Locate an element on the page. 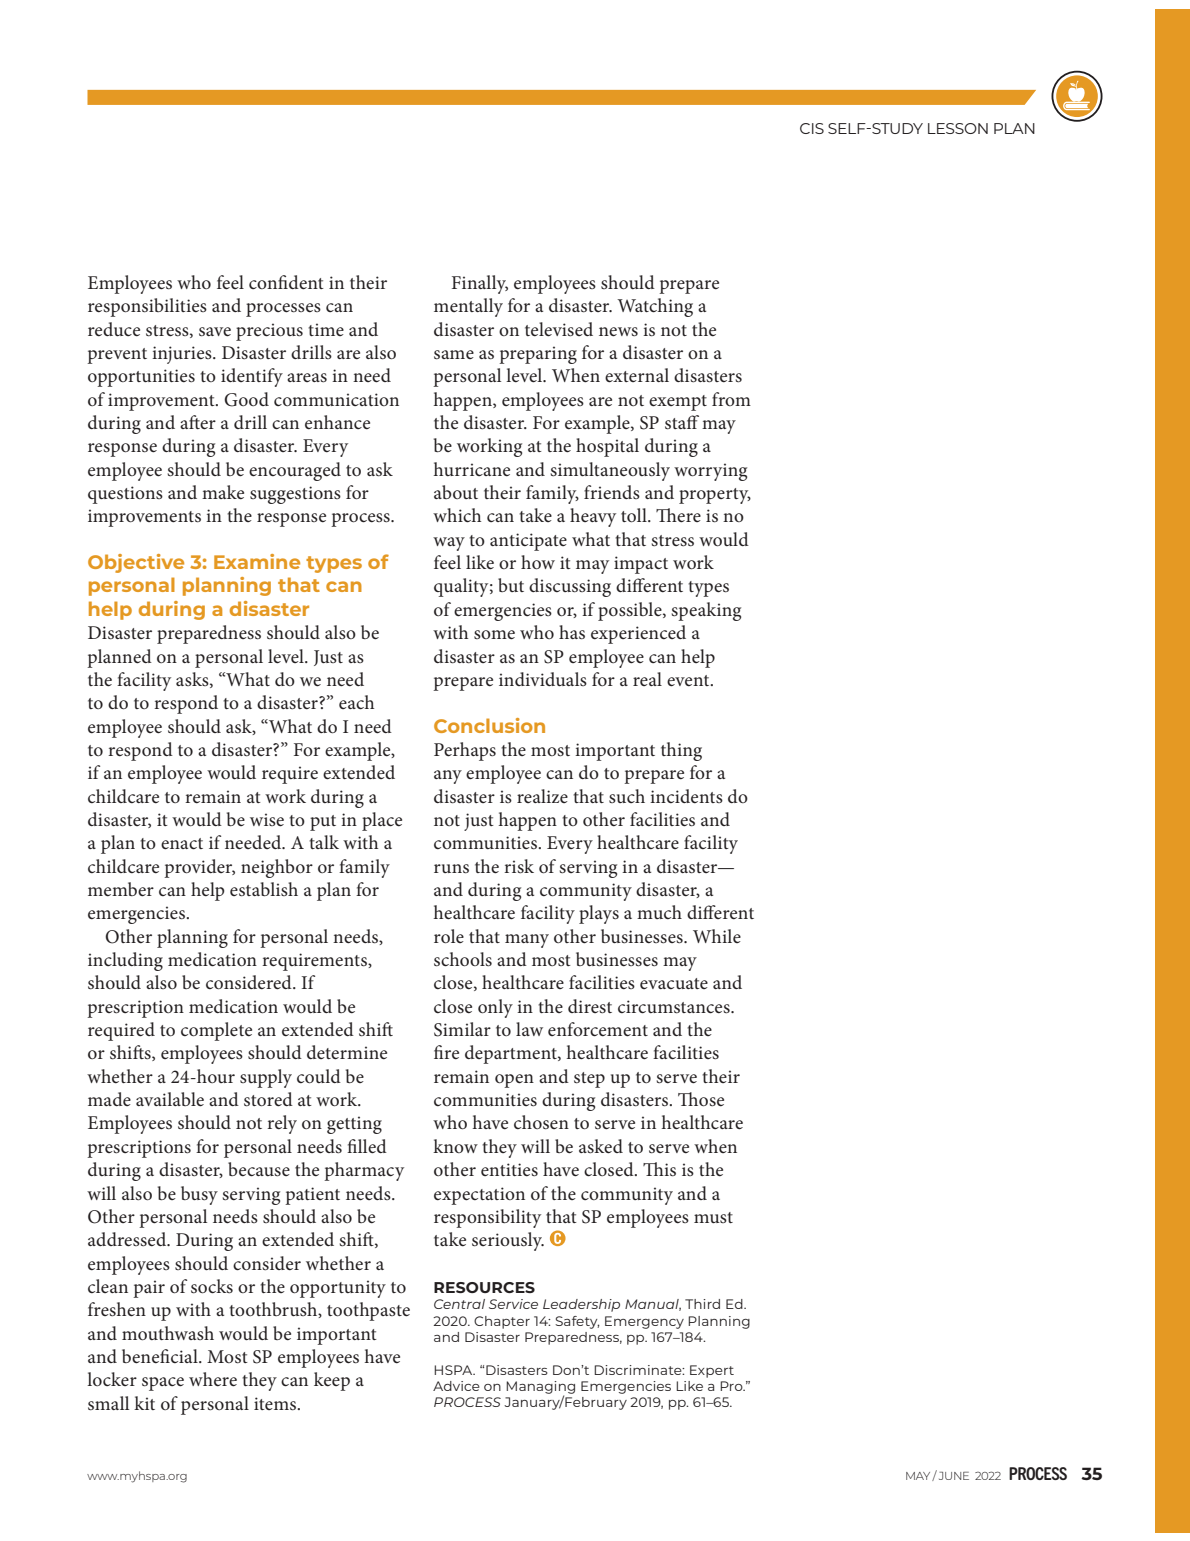 The width and height of the document is (1190, 1541). Examine is located at coordinates (257, 561).
